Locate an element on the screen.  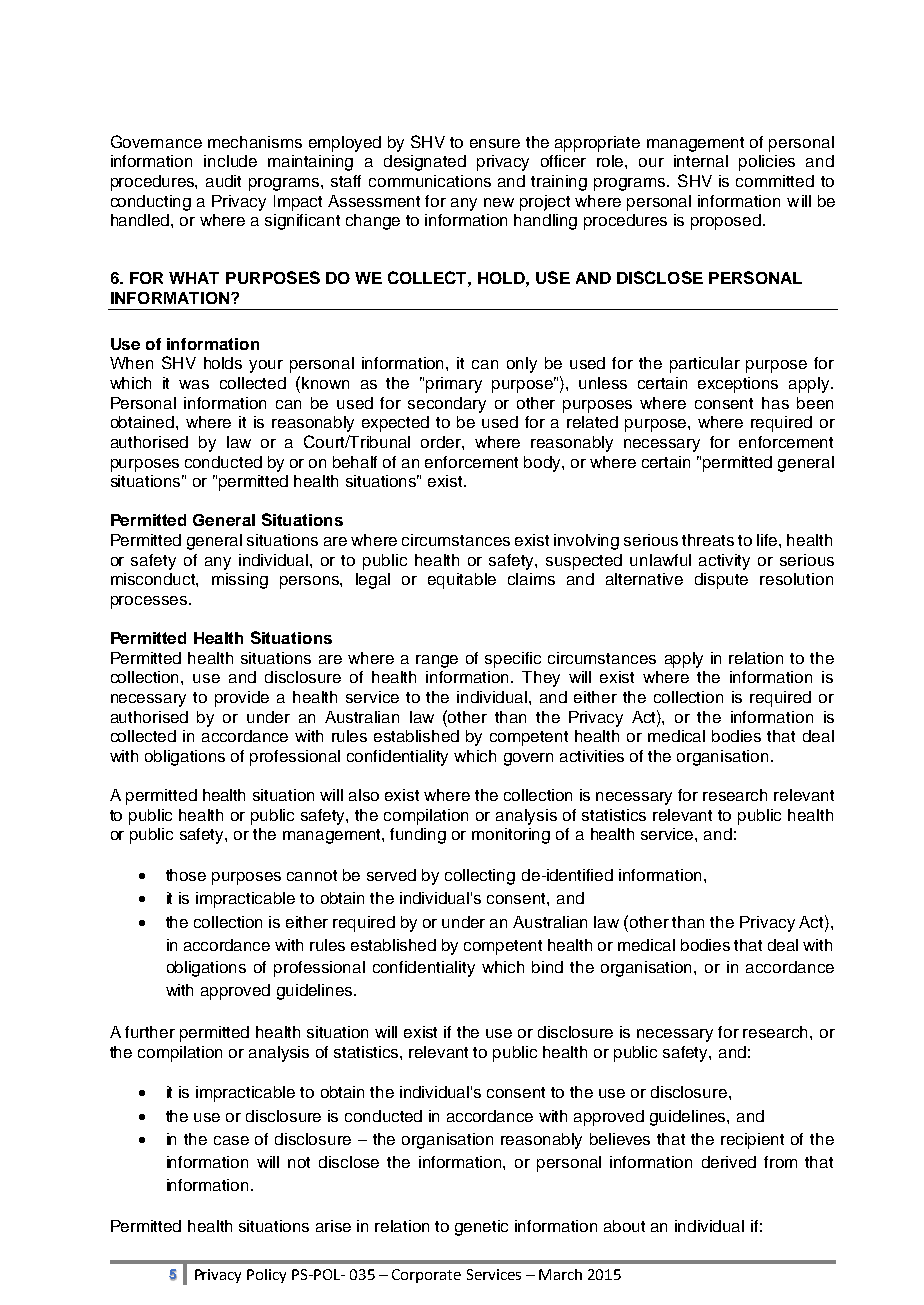
audit is located at coordinates (223, 181).
